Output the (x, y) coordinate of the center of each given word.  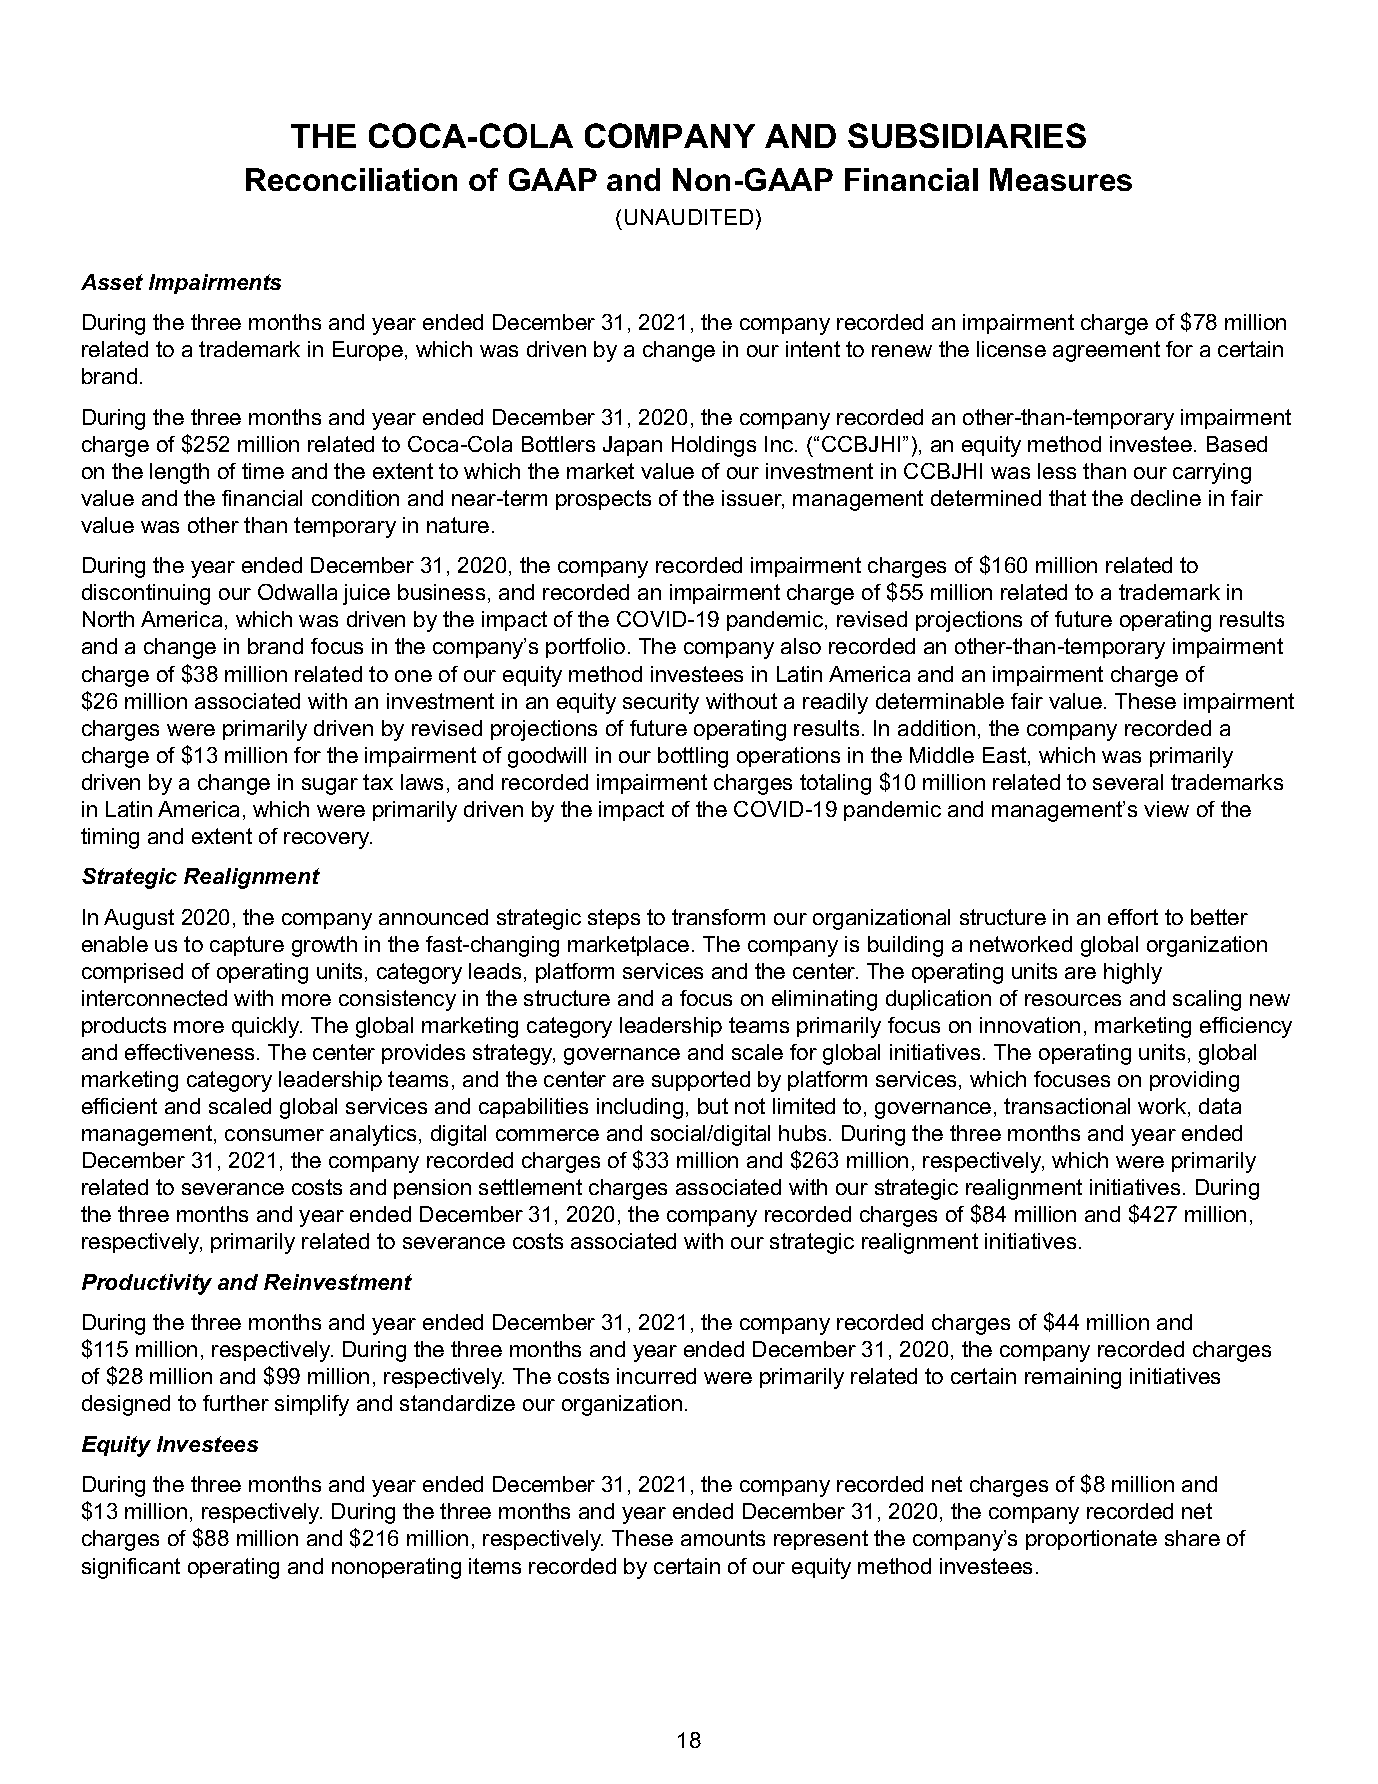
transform (718, 917)
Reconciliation (351, 179)
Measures (1061, 179)
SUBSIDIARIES (967, 135)
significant (131, 1568)
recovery (328, 840)
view (1166, 809)
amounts (723, 1538)
